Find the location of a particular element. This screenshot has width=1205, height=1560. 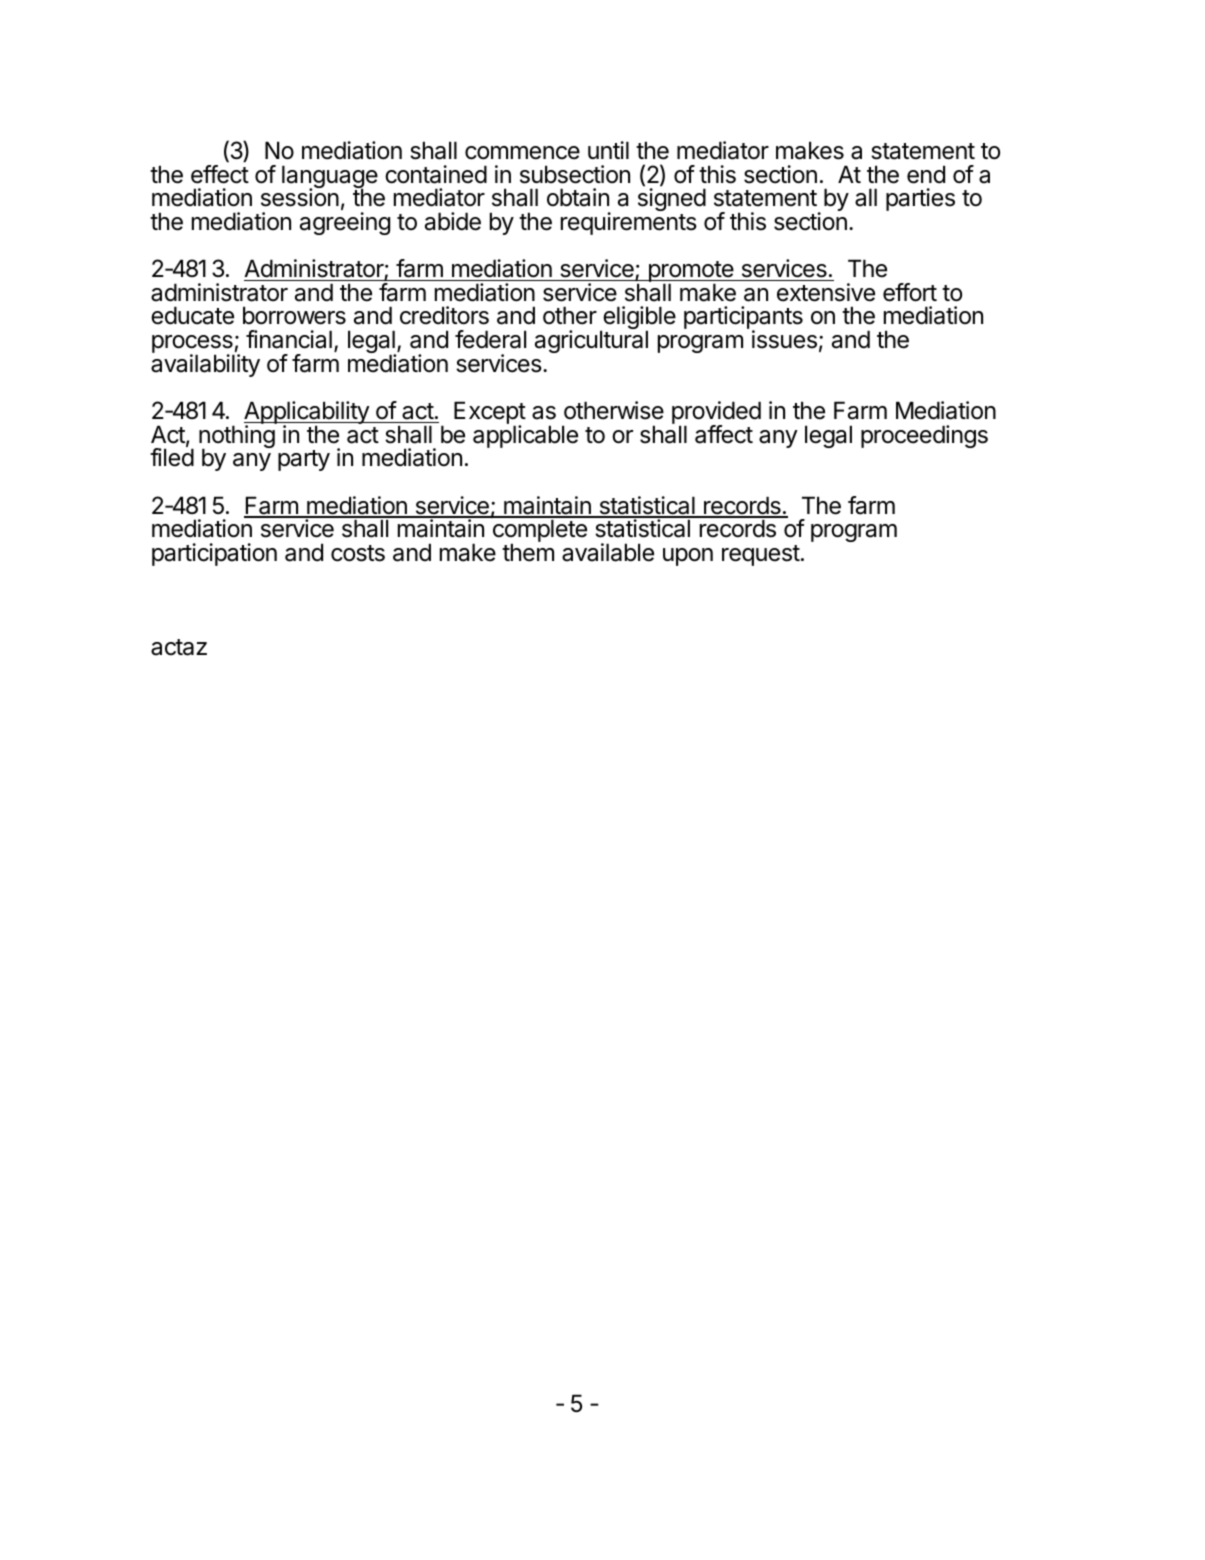

effect is located at coordinates (220, 174).
